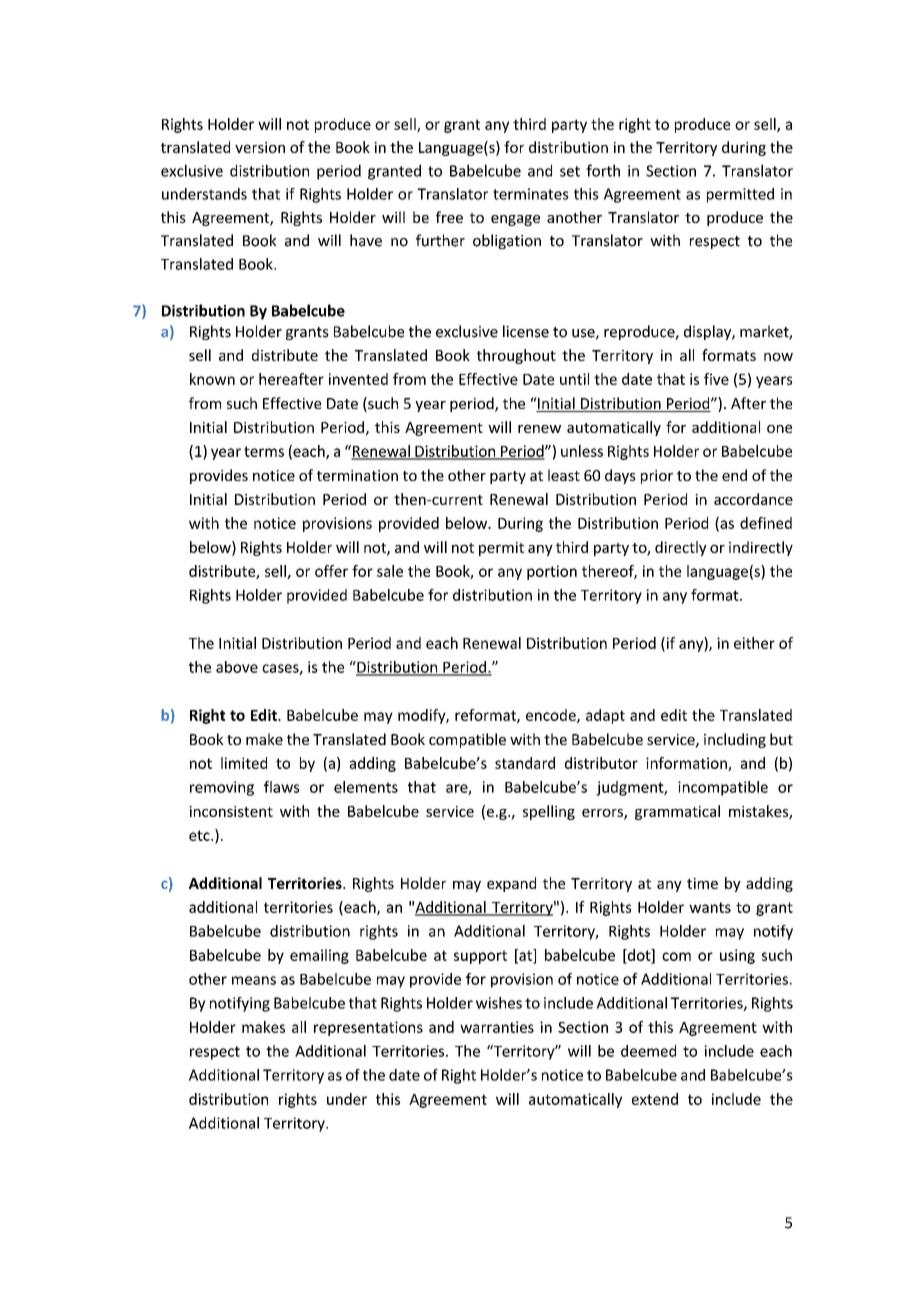 This screenshot has width=924, height=1308. I want to click on warranties, so click(497, 1027).
